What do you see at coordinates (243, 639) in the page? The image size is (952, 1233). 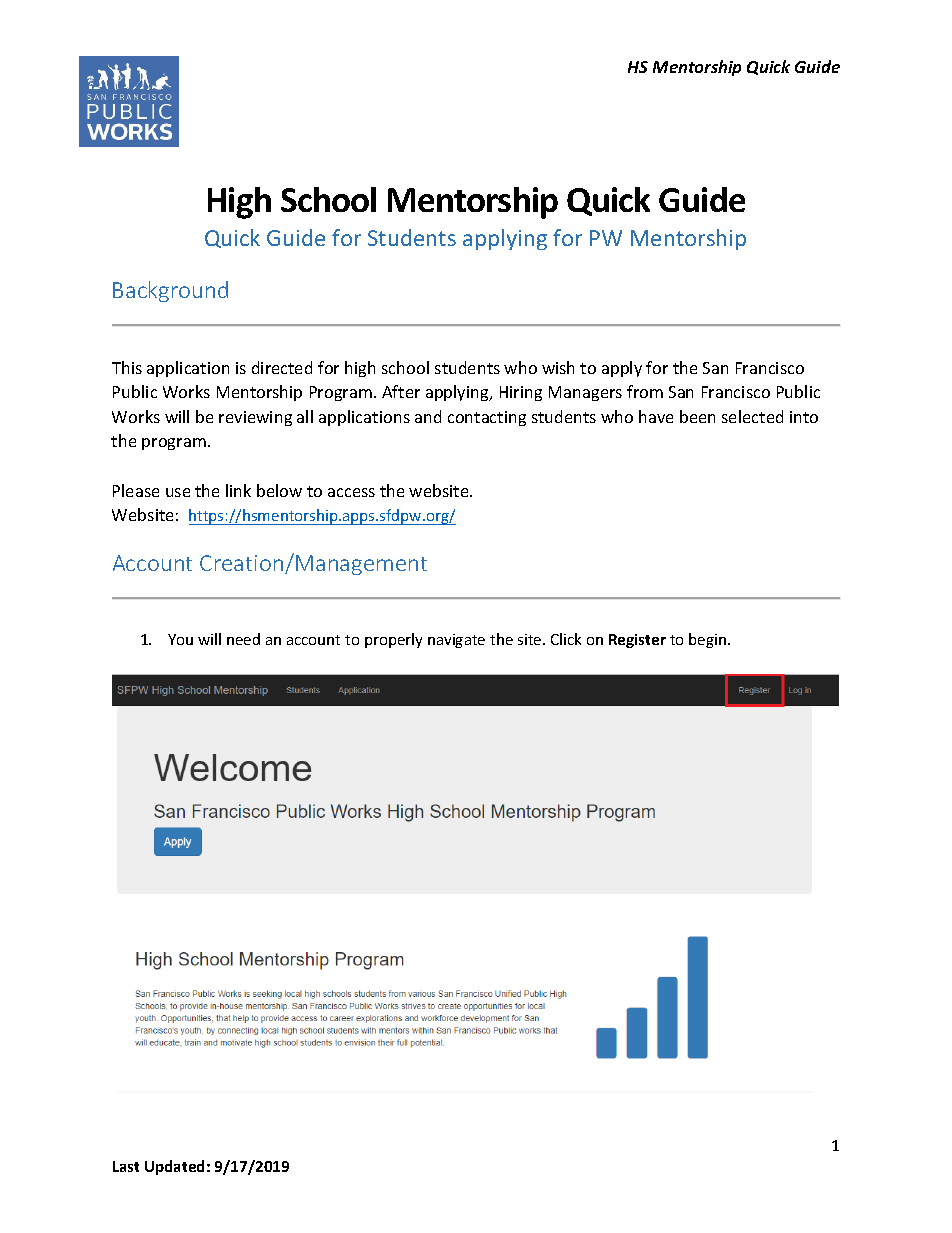 I see `need` at bounding box center [243, 639].
